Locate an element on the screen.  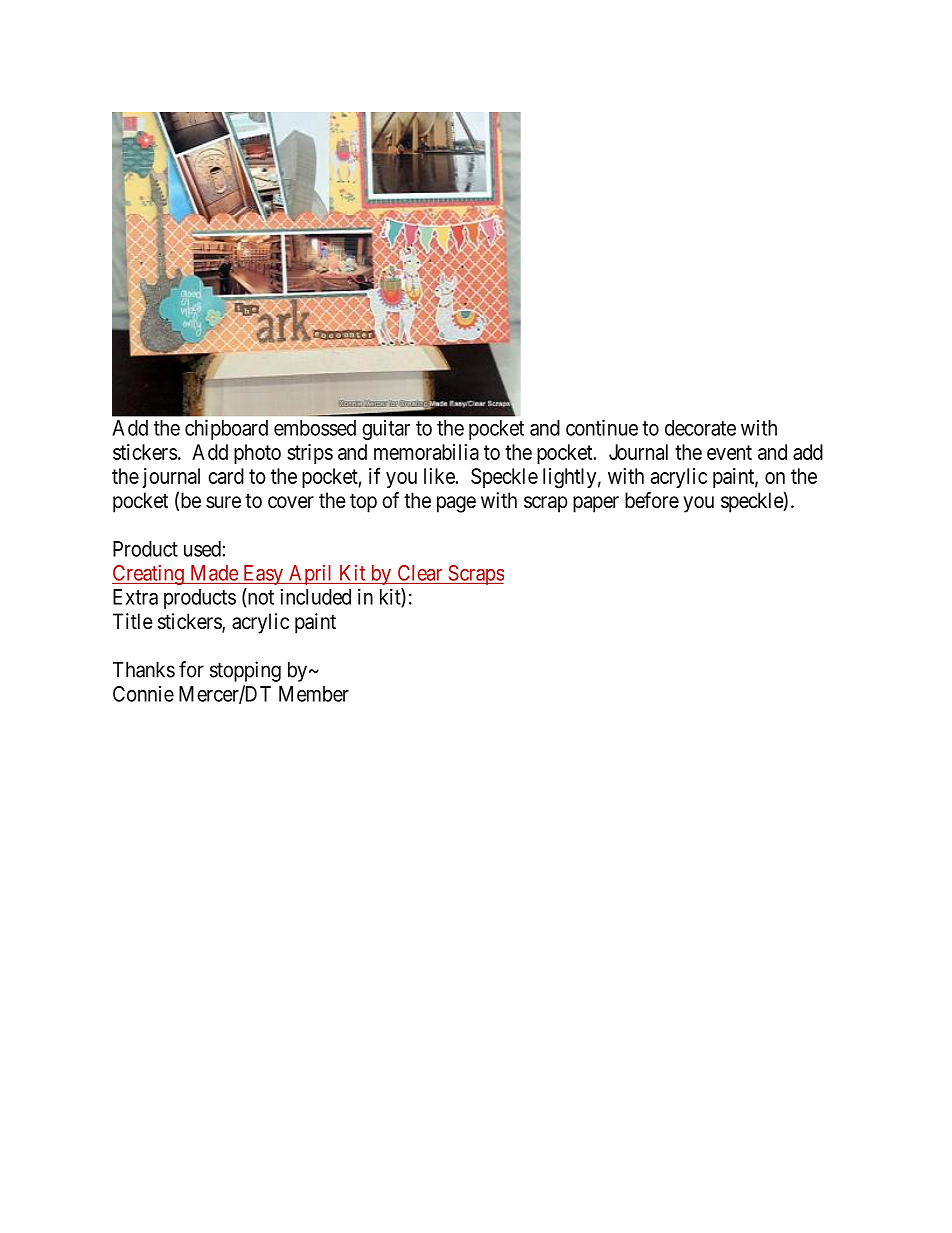
Connie is located at coordinates (143, 694).
